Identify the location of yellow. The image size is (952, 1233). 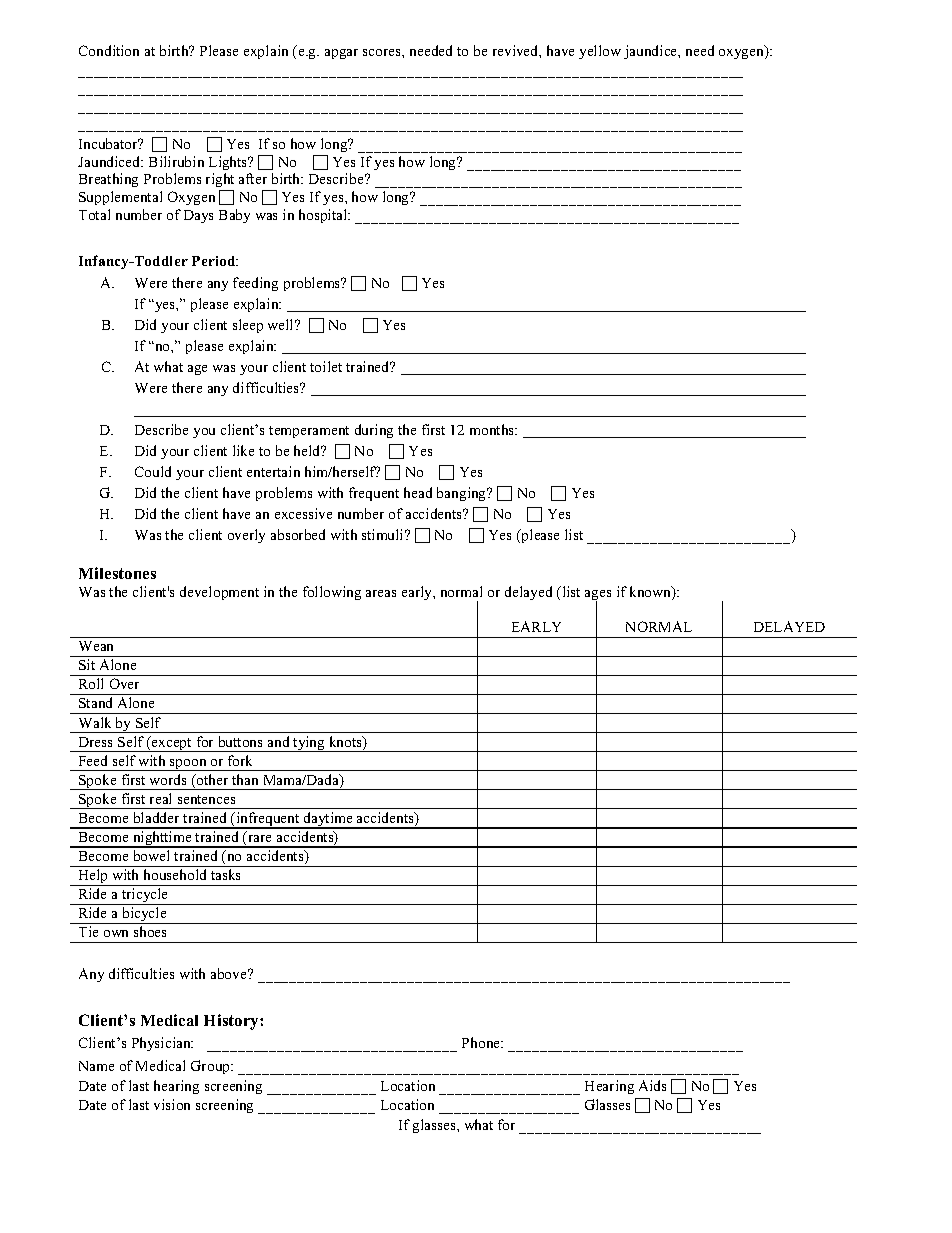
(600, 52).
